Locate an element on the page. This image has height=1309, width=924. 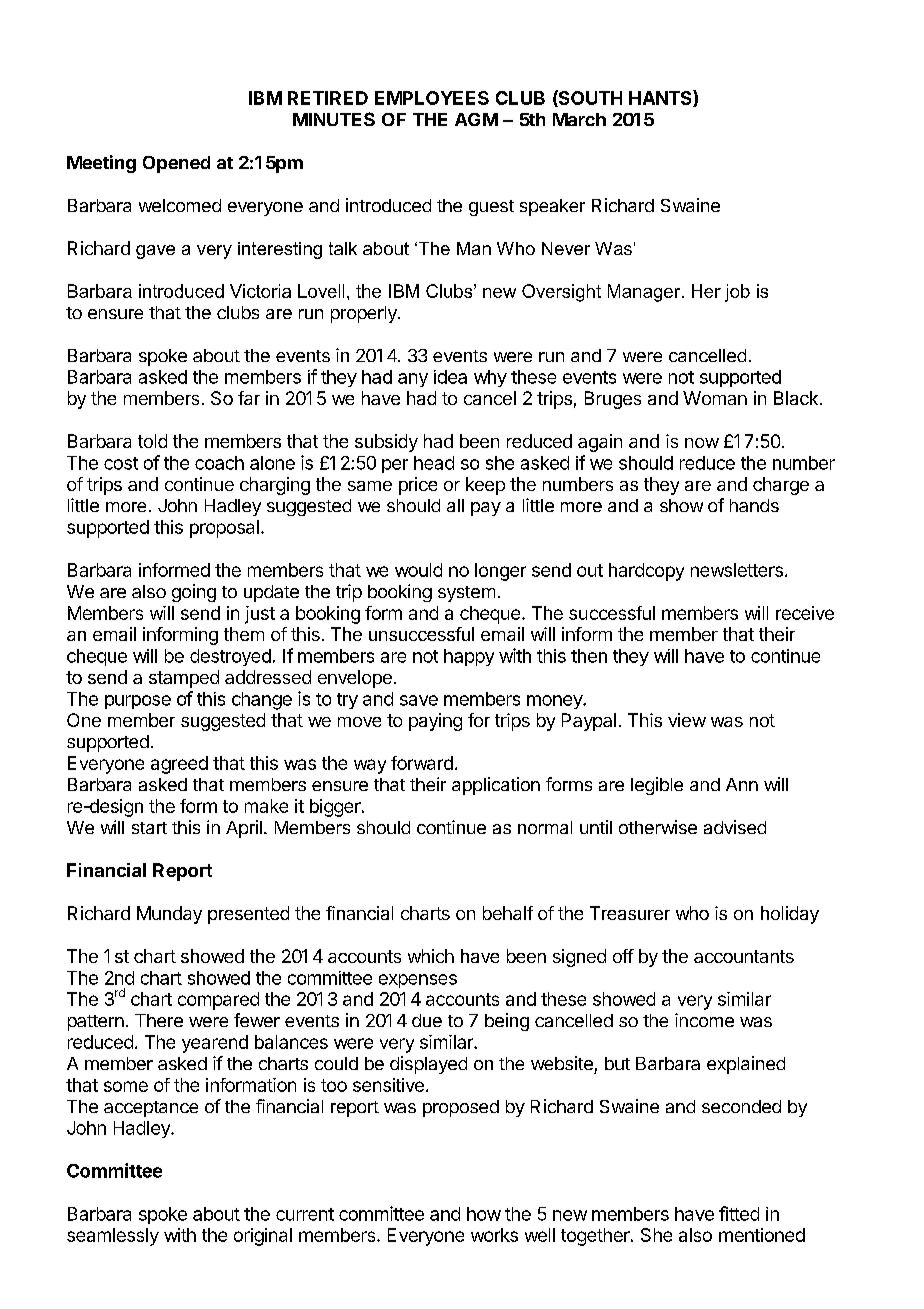
happy is located at coordinates (469, 657).
